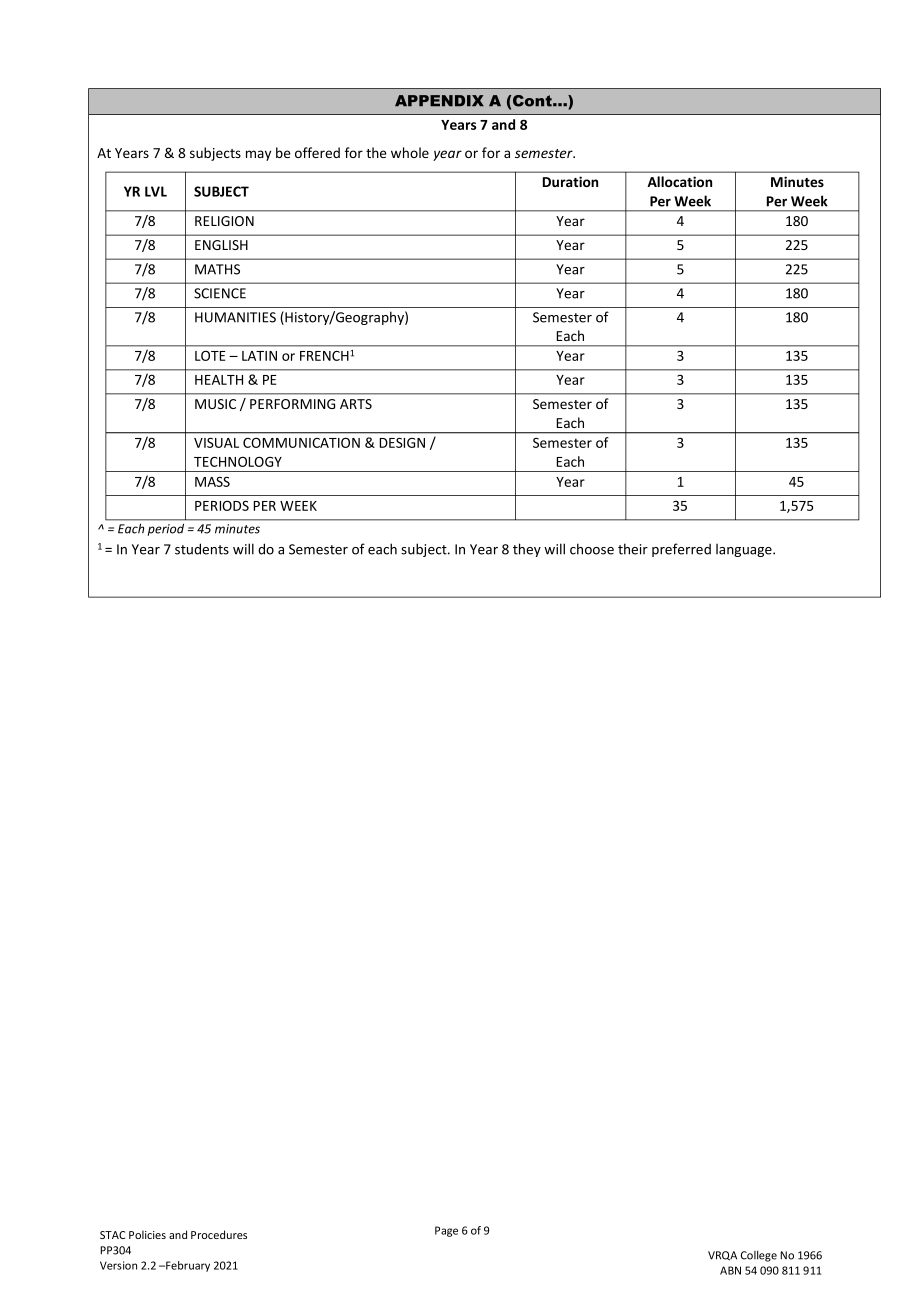  What do you see at coordinates (219, 1234) in the image?
I see `Procedures` at bounding box center [219, 1234].
